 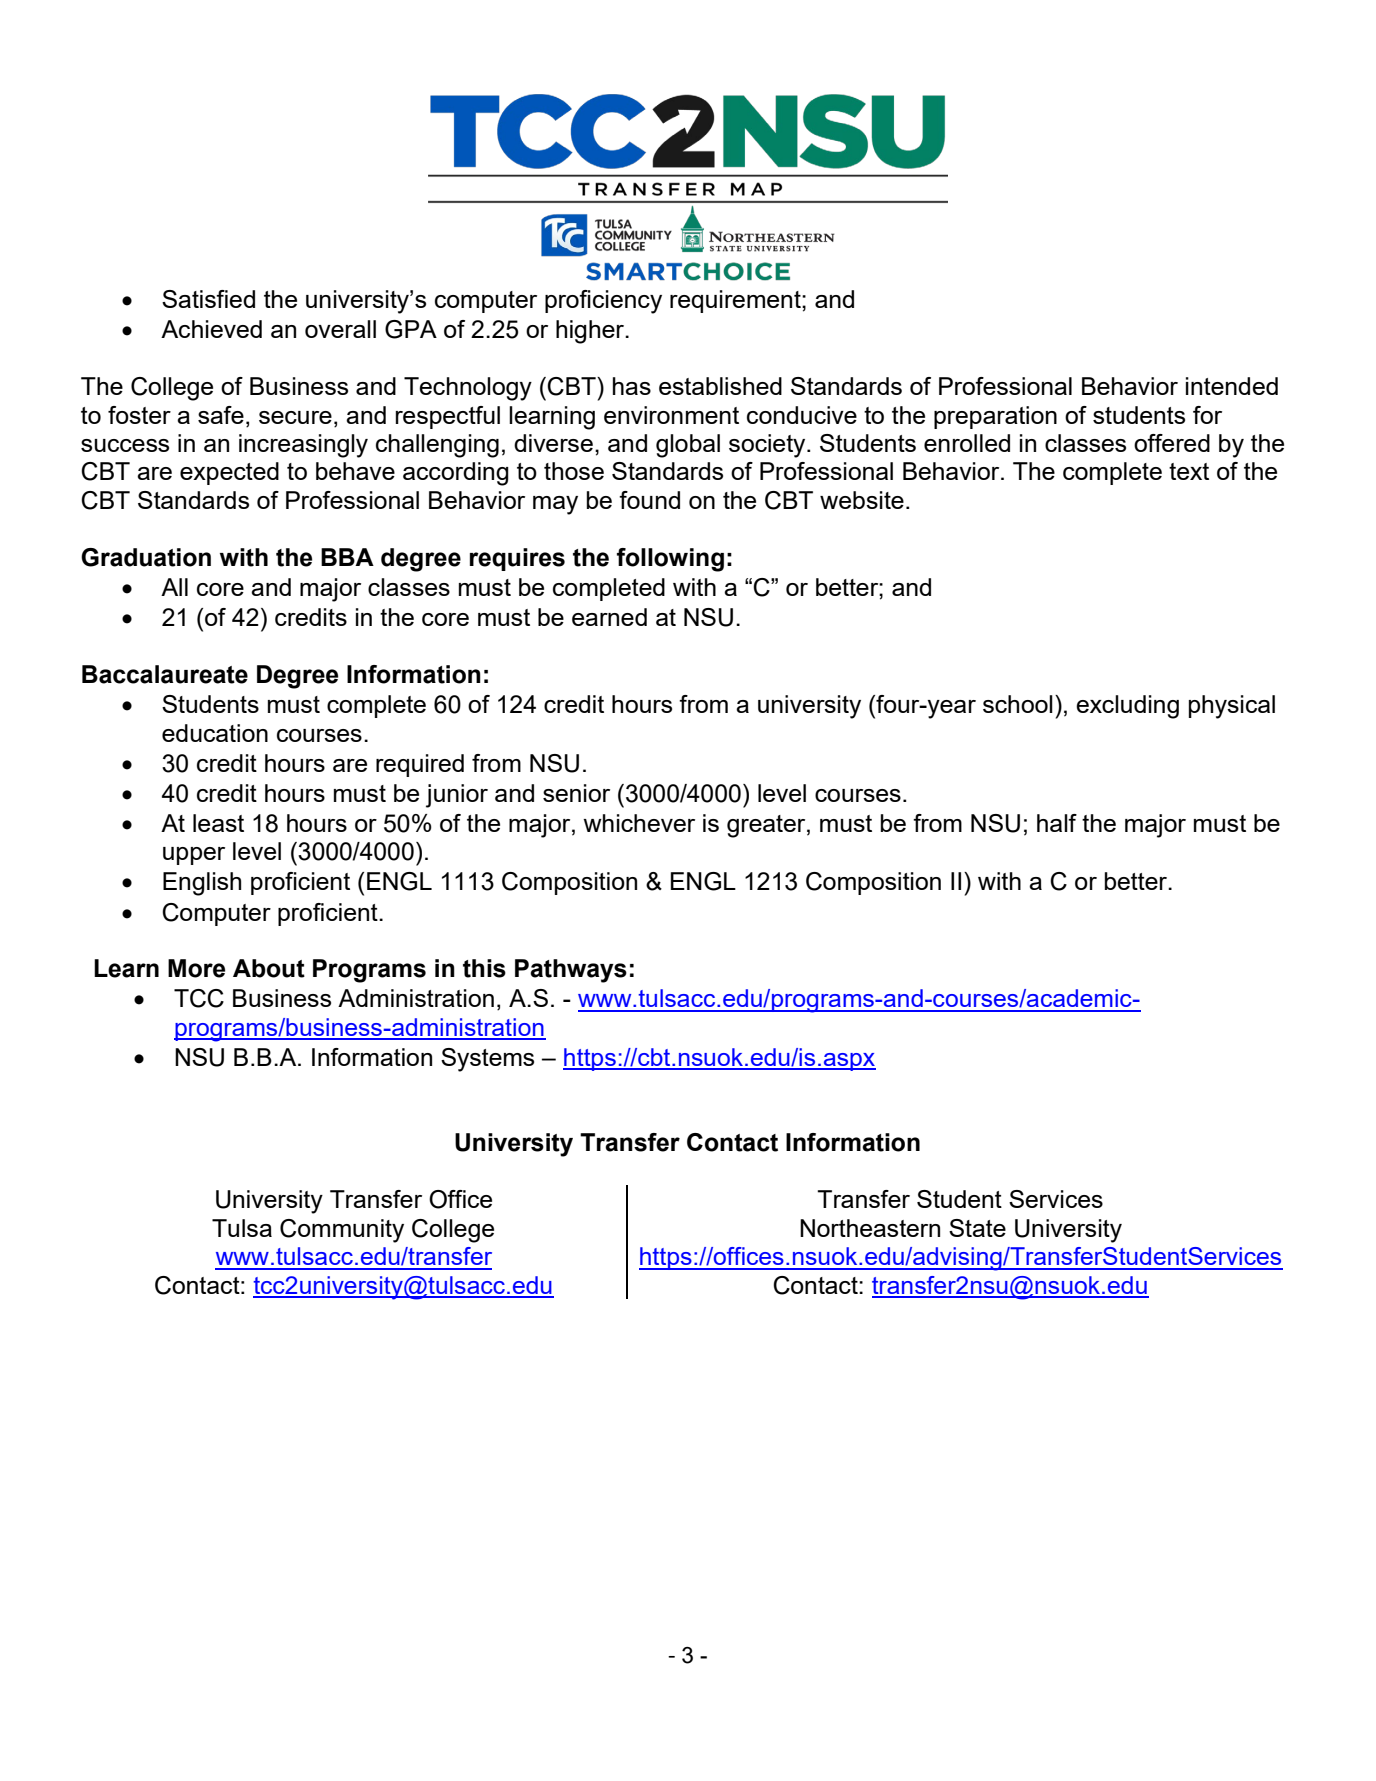 I want to click on Achieved, so click(x=211, y=329).
